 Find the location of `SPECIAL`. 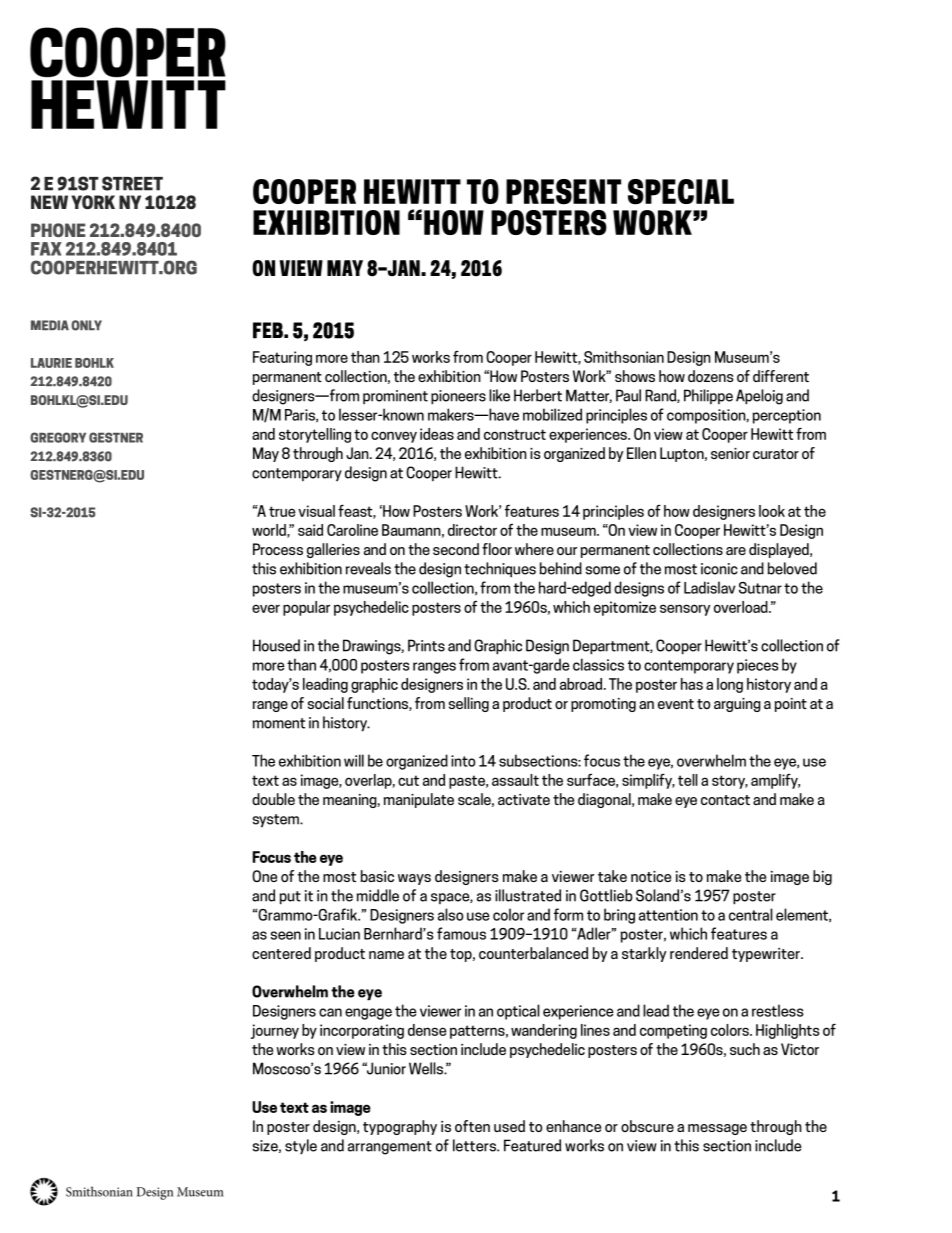

SPECIAL is located at coordinates (681, 192).
